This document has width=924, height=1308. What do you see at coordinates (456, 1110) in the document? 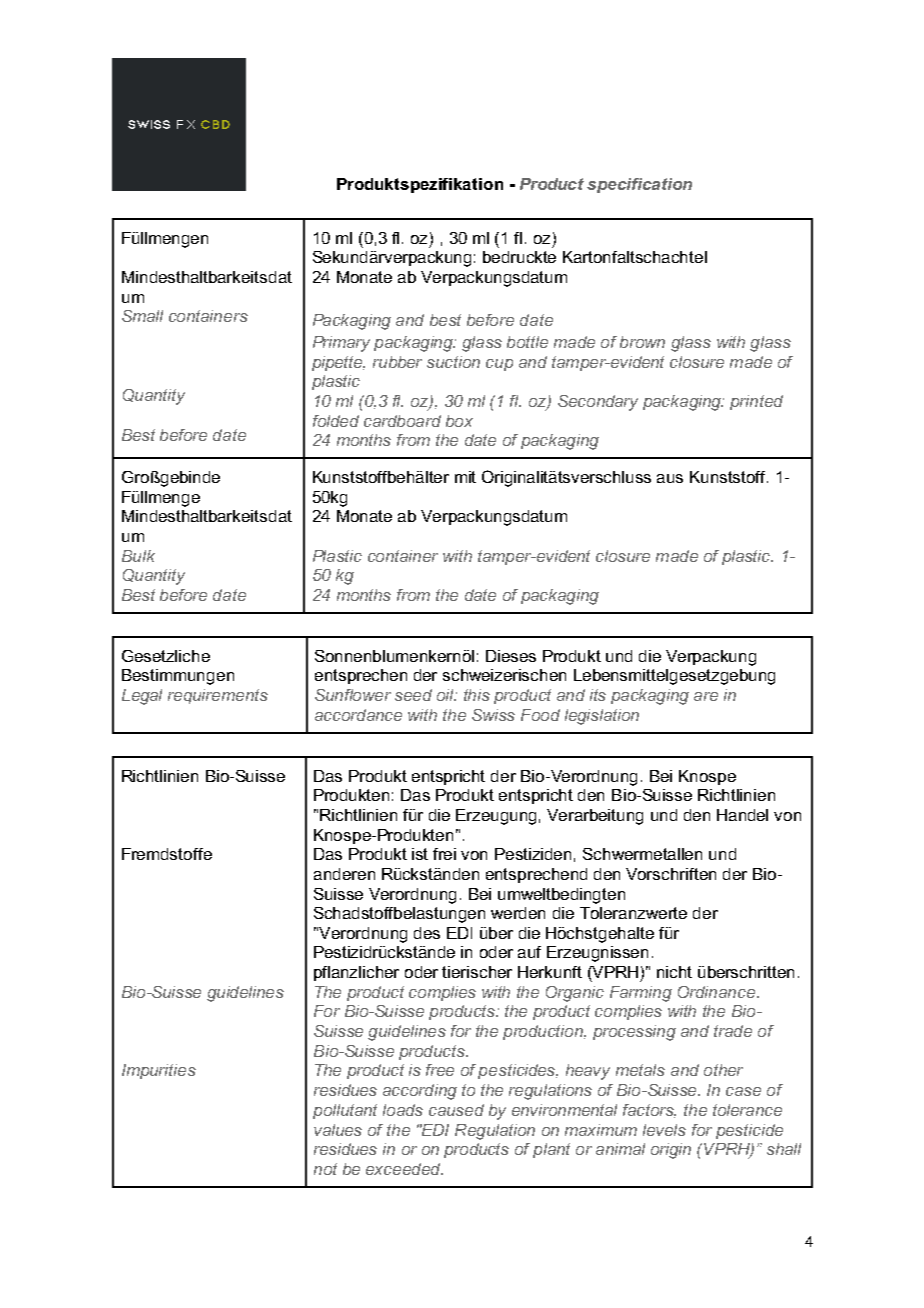
I see `caused` at bounding box center [456, 1110].
